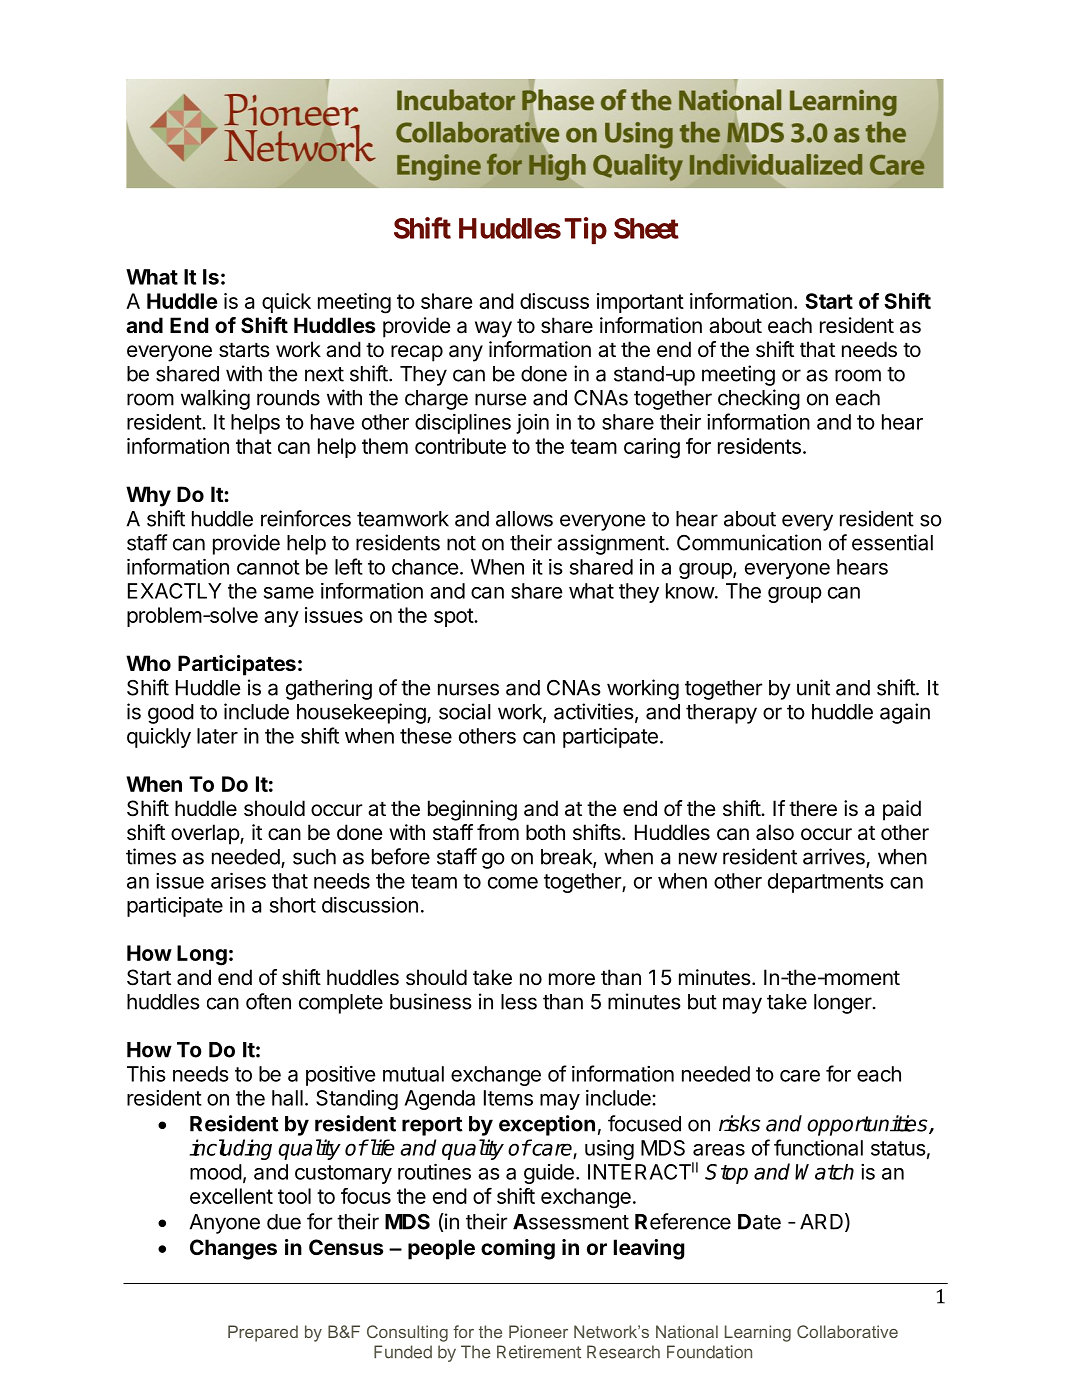 The width and height of the document is (1071, 1386). What do you see at coordinates (646, 228) in the document?
I see `Sheet` at bounding box center [646, 228].
